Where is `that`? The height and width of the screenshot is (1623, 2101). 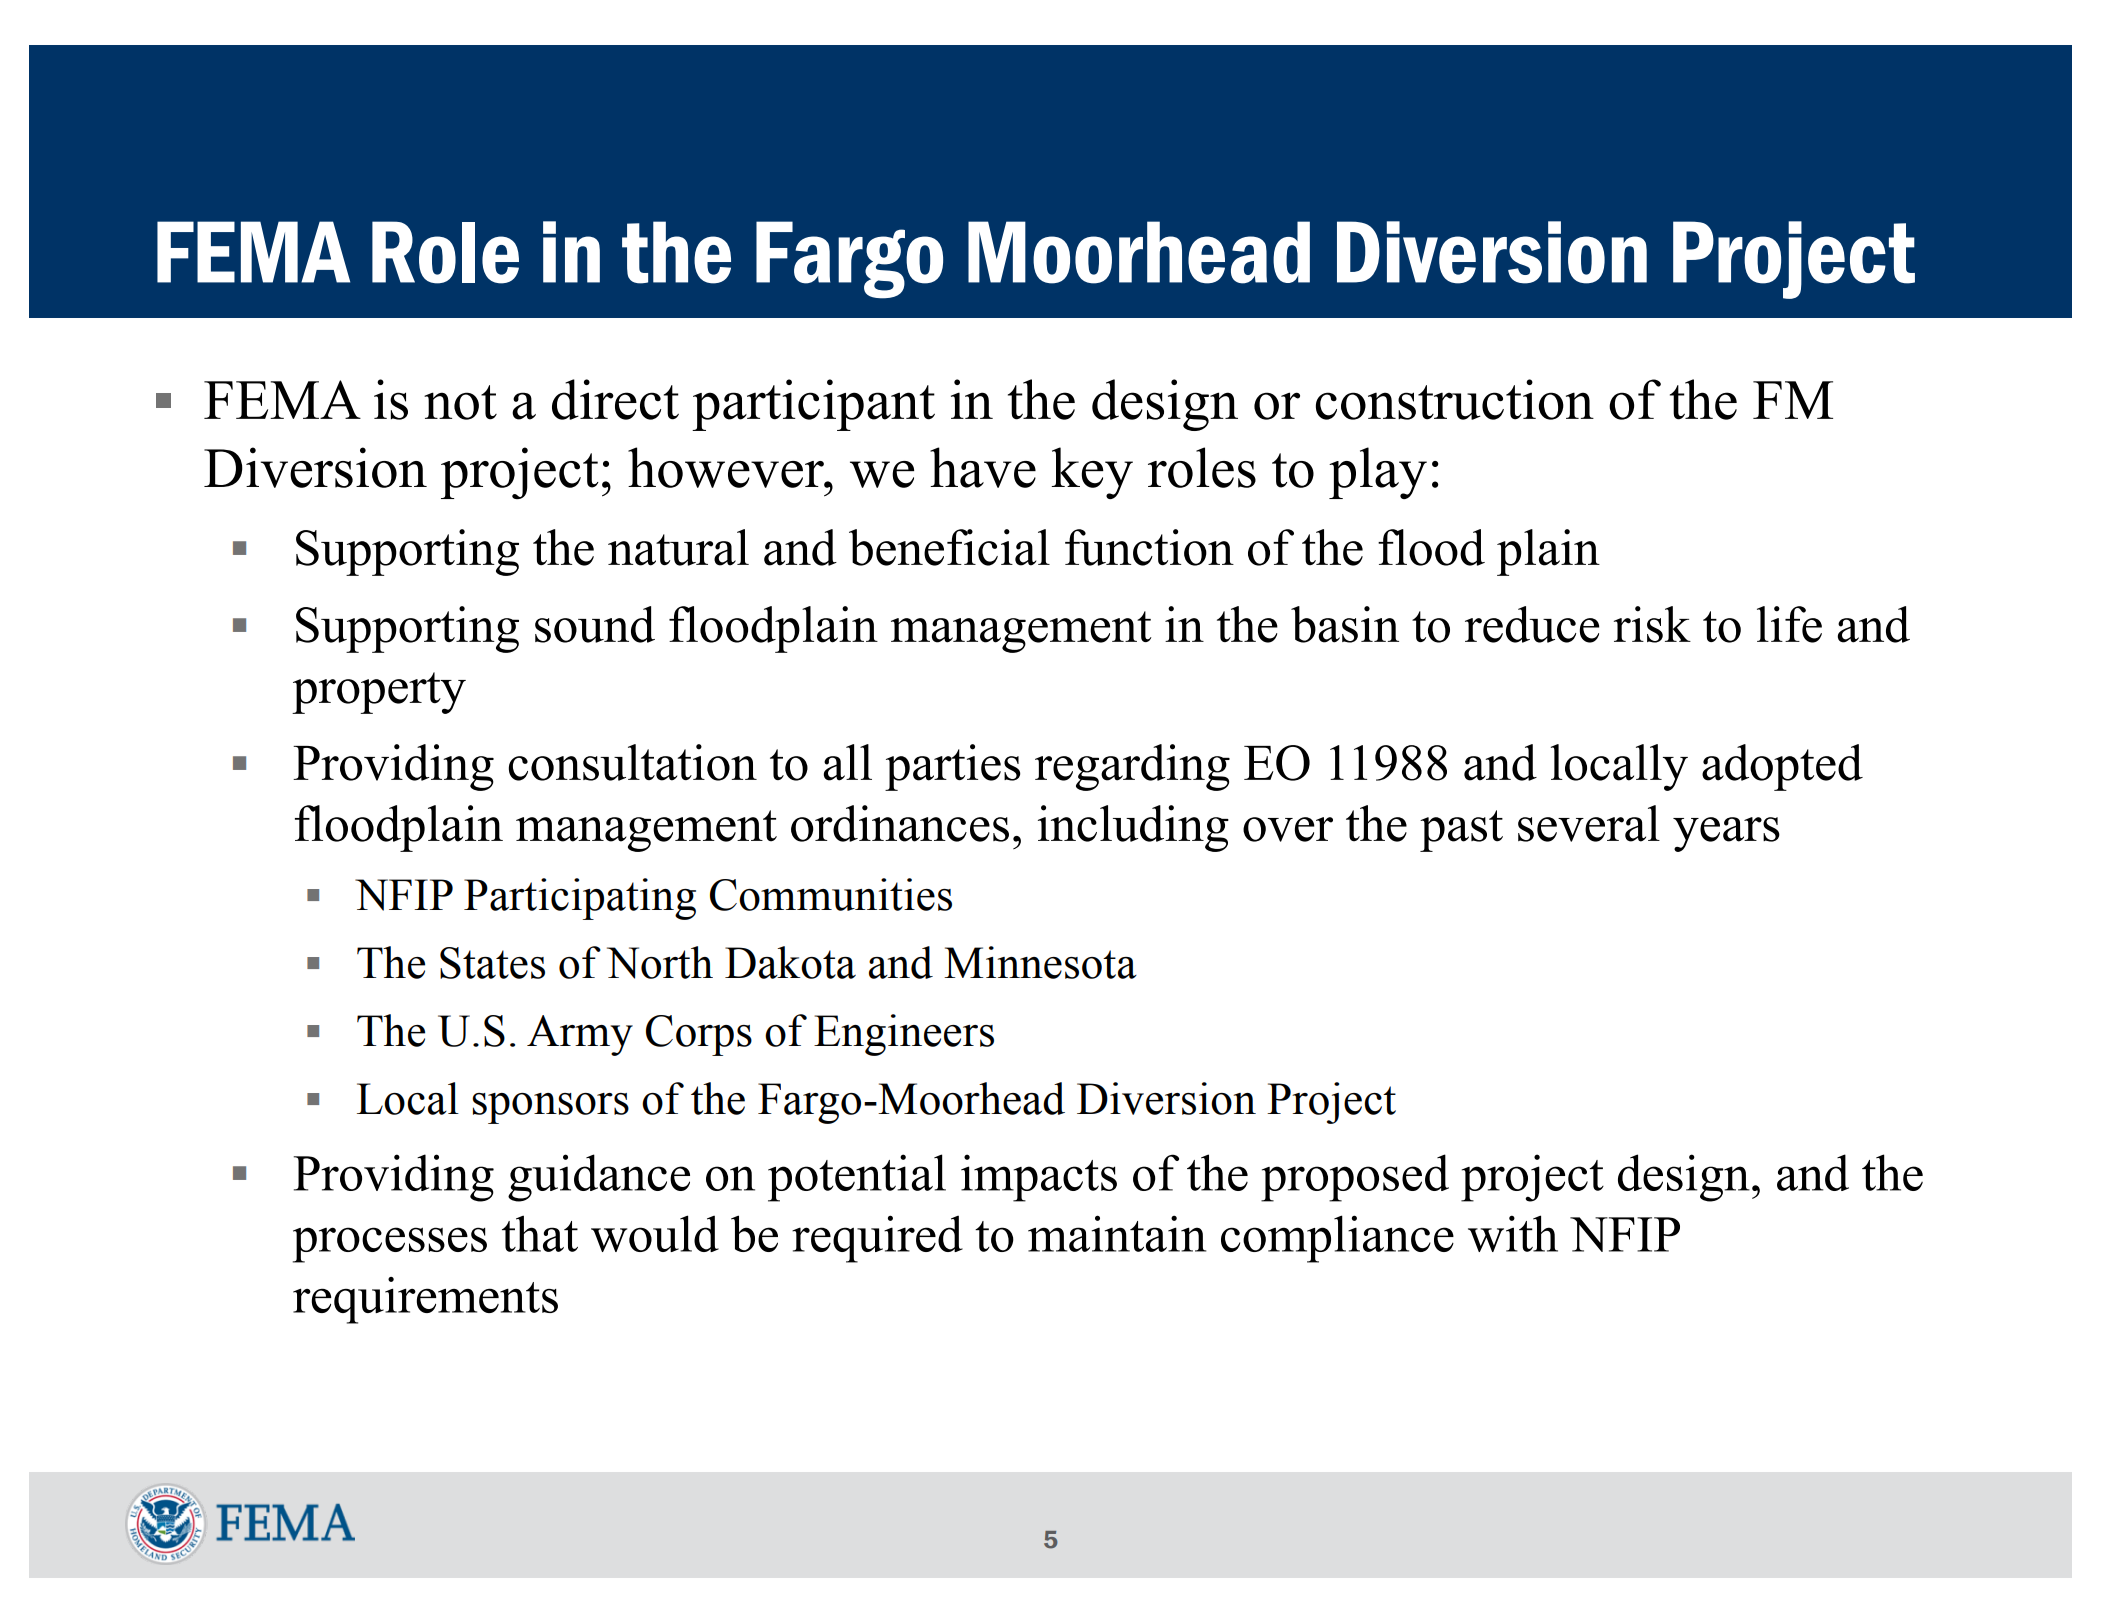 that is located at coordinates (540, 1233).
